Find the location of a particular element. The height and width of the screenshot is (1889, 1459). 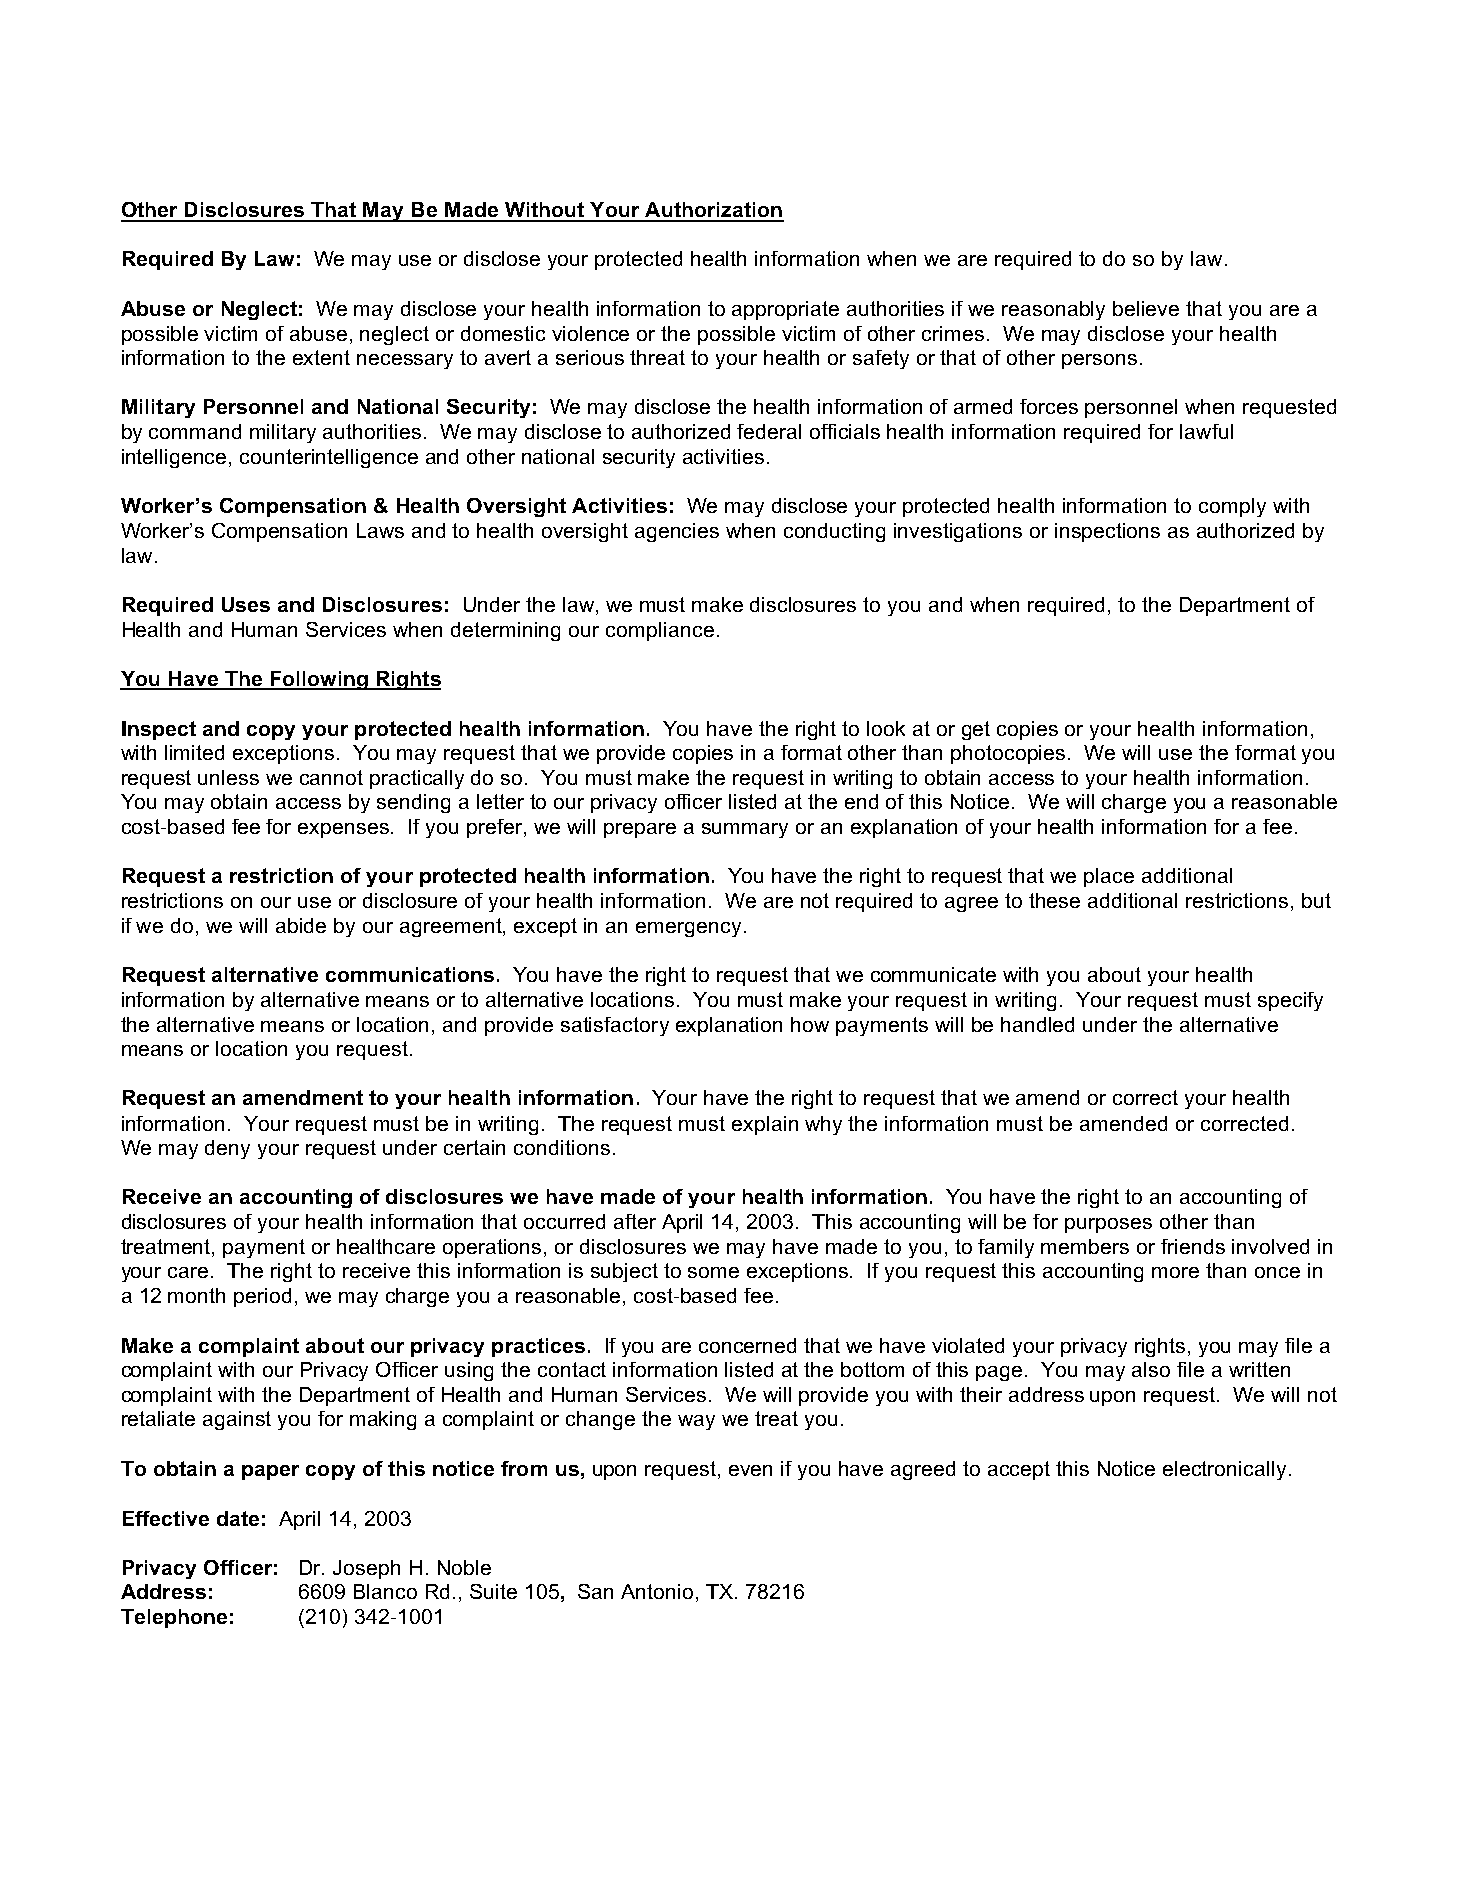

Joseph is located at coordinates (366, 1569).
